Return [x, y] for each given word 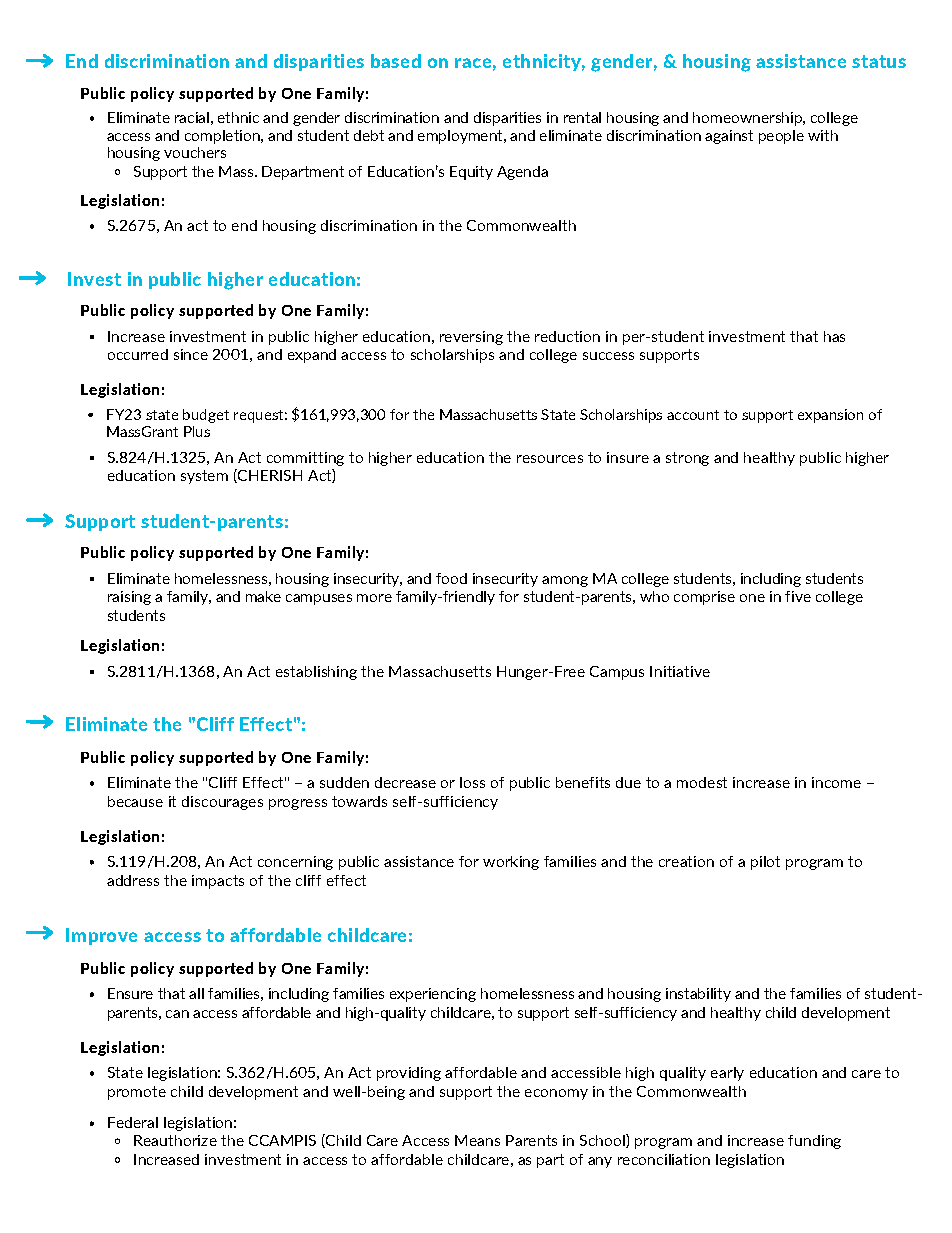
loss [472, 782]
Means [477, 1140]
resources [550, 459]
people [781, 137]
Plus [197, 431]
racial [192, 117]
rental [582, 117]
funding [814, 1142]
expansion [830, 416]
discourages [222, 803]
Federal [133, 1122]
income [836, 782]
